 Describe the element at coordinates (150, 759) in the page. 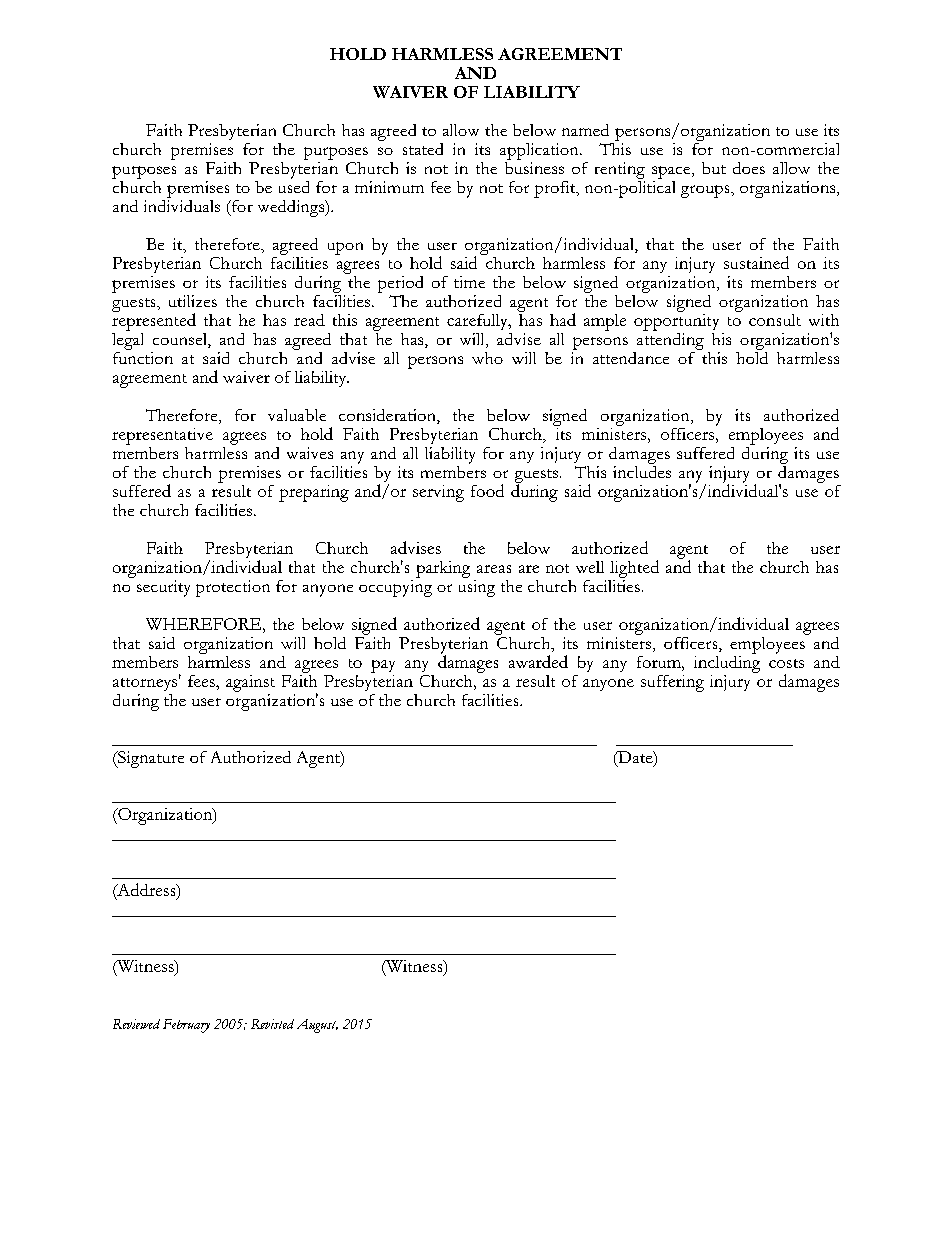

I see `Signature` at that location.
